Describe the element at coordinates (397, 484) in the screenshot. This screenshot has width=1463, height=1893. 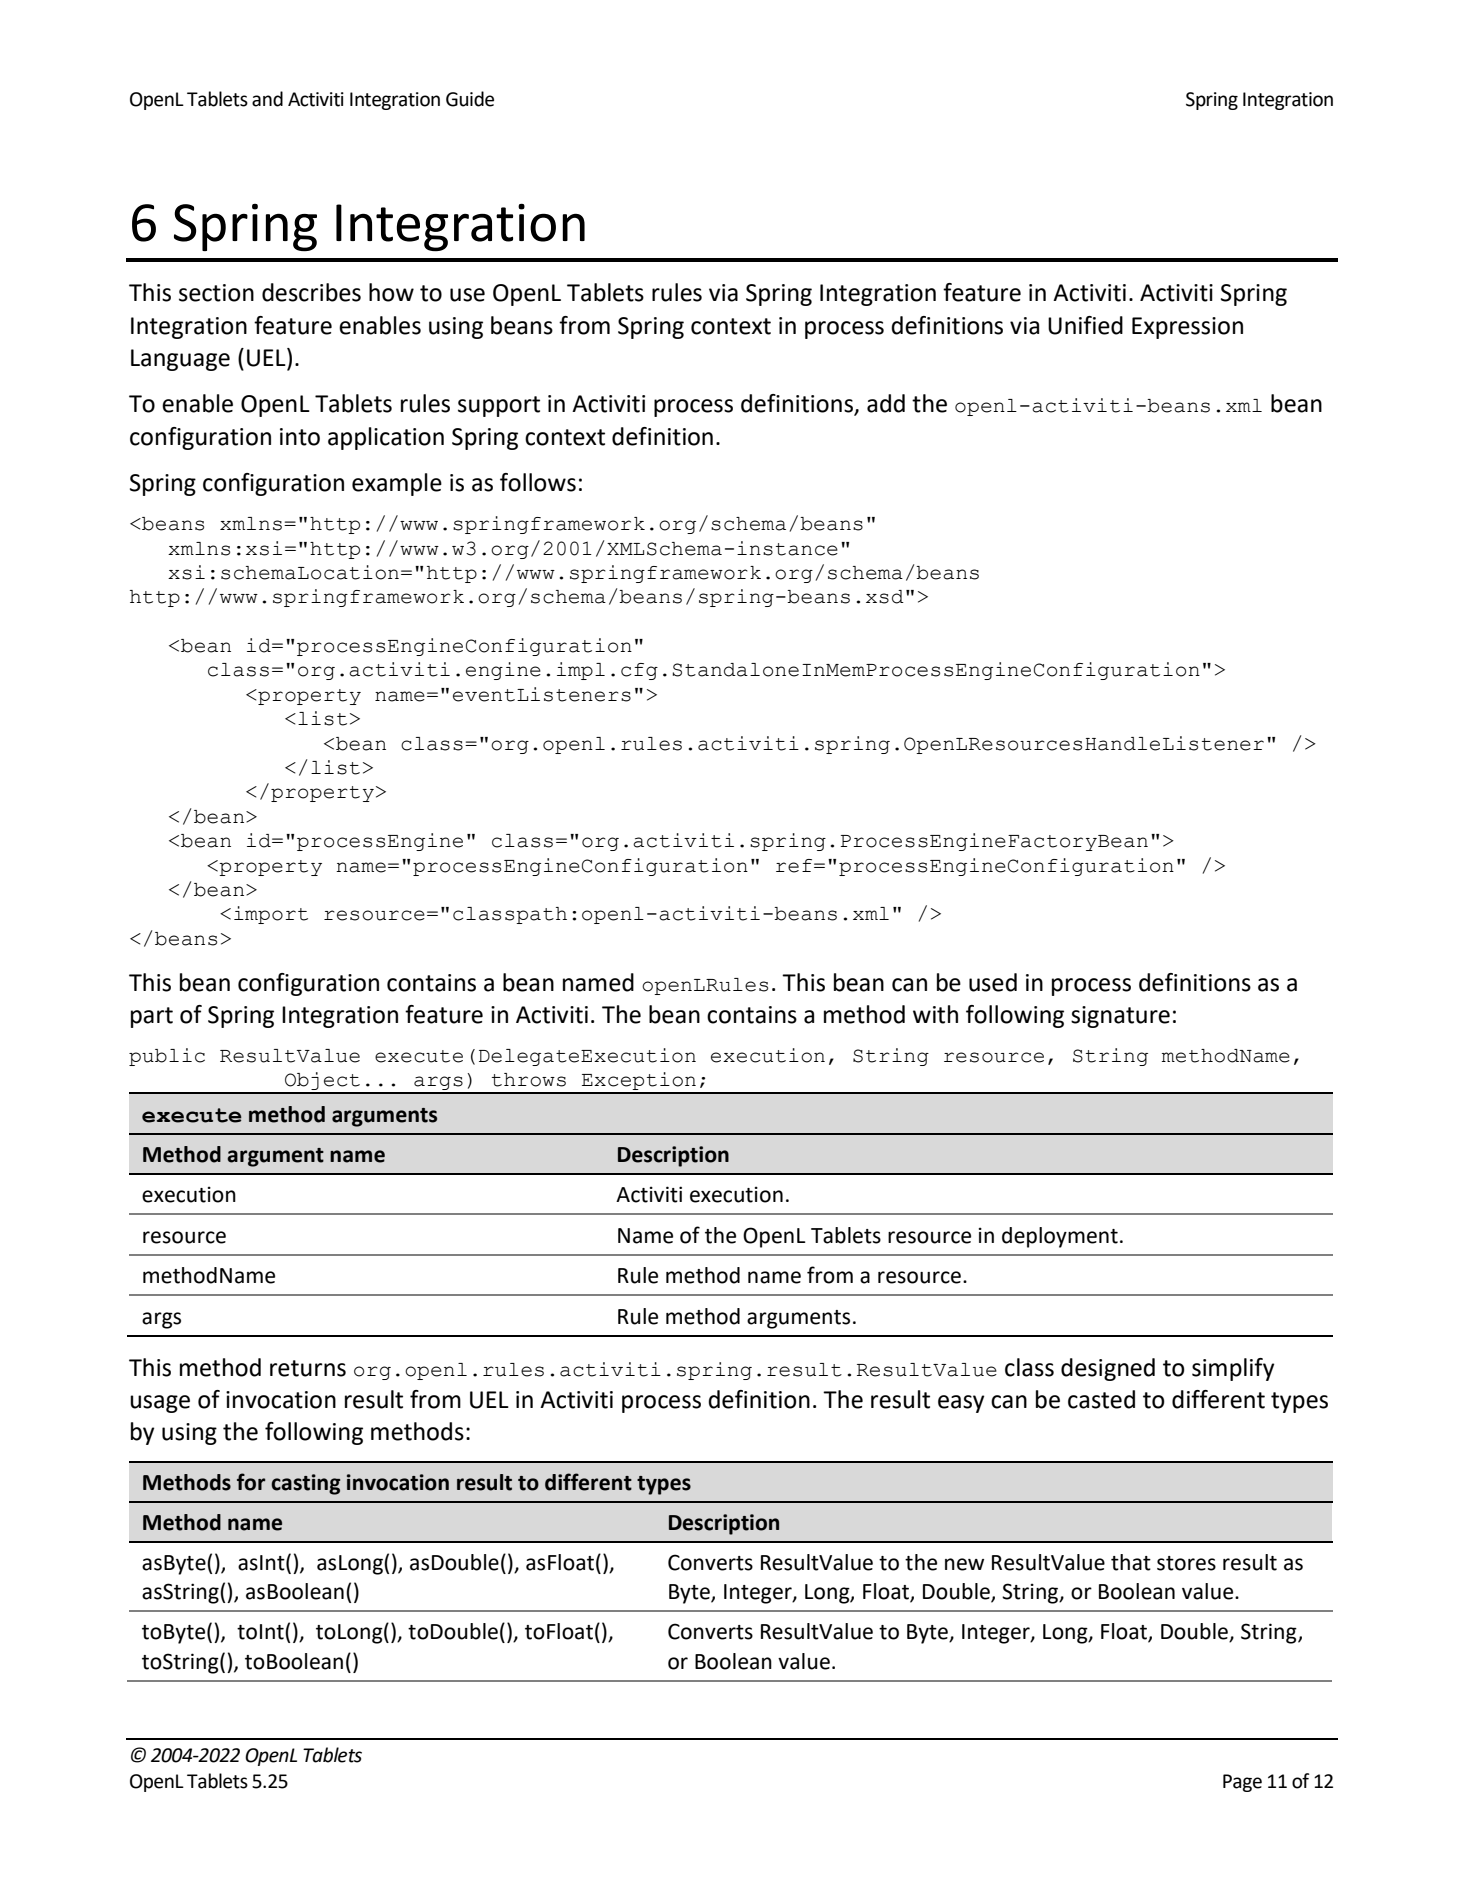
I see `example` at that location.
